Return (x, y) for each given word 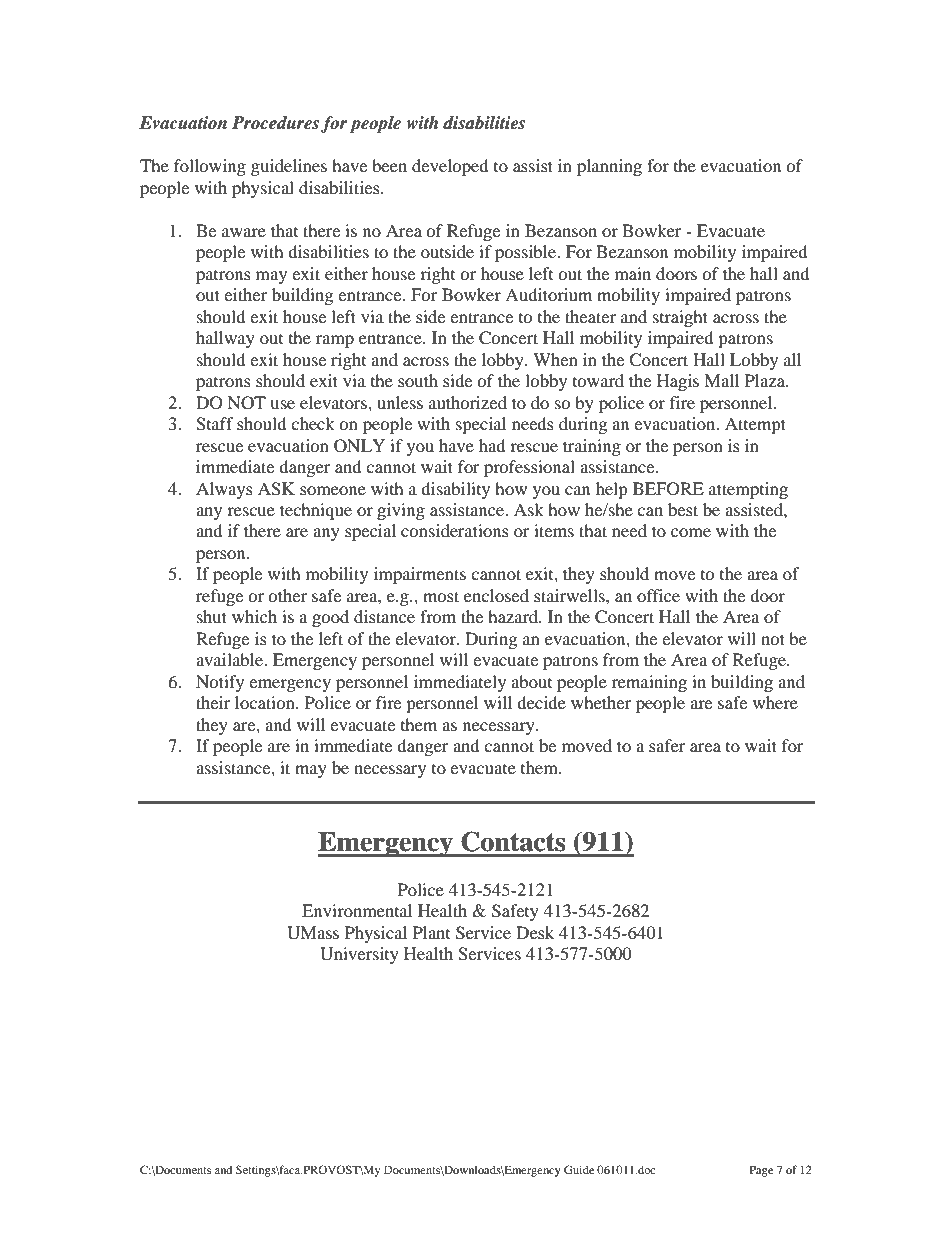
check (313, 423)
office (658, 595)
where (775, 702)
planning (609, 167)
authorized (468, 402)
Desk (535, 932)
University (359, 955)
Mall (721, 380)
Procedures (275, 123)
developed (450, 167)
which (254, 616)
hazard (514, 616)
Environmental (357, 910)
